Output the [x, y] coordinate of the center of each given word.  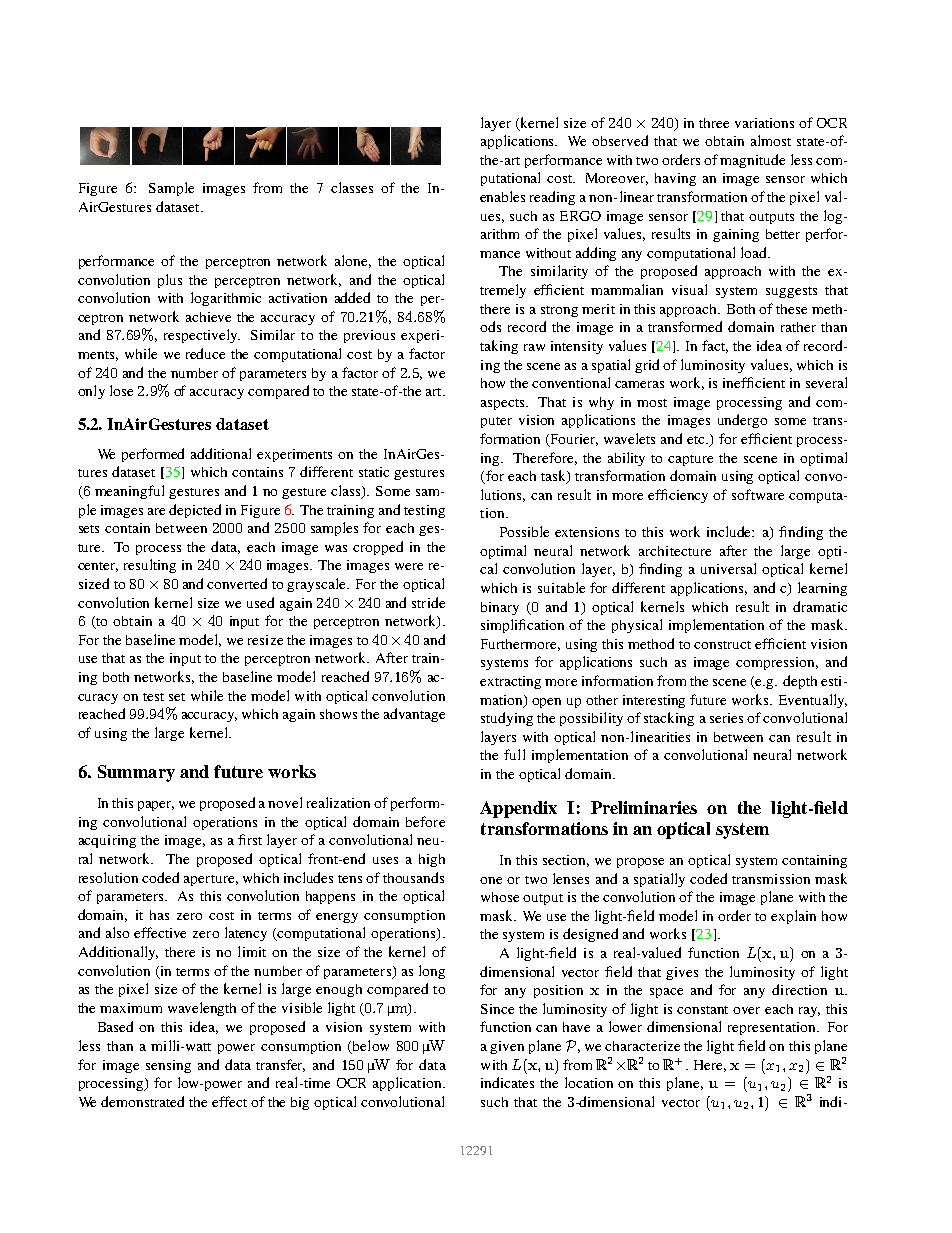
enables [502, 196]
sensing [168, 1066]
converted [237, 583]
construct [722, 645]
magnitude [752, 161]
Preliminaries [644, 807]
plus [170, 281]
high [432, 860]
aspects [504, 404]
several [826, 382]
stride [428, 602]
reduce [205, 353]
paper [156, 806]
